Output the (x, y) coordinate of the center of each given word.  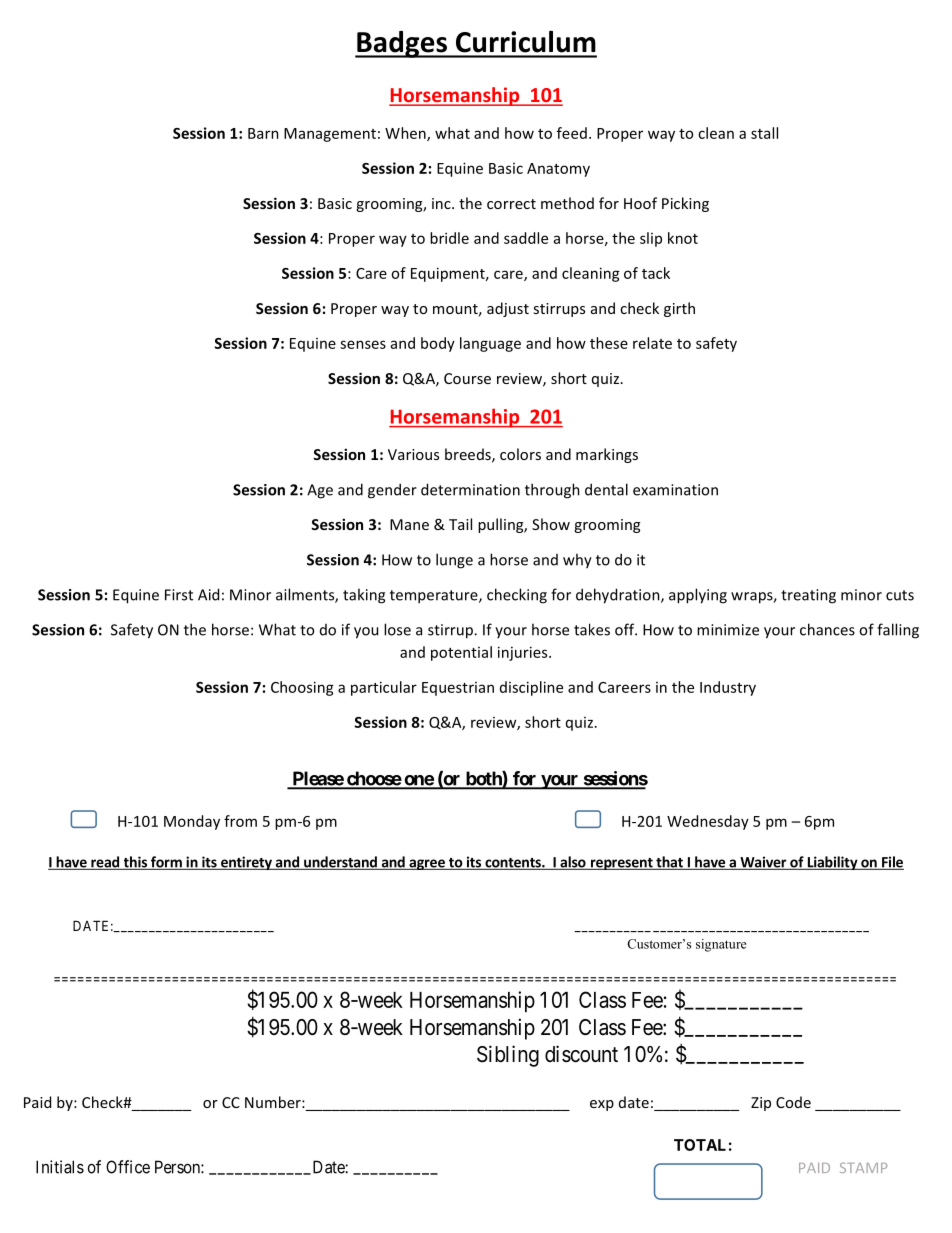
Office (128, 1167)
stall (764, 133)
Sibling (508, 1056)
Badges (402, 44)
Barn (263, 133)
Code (793, 1102)
